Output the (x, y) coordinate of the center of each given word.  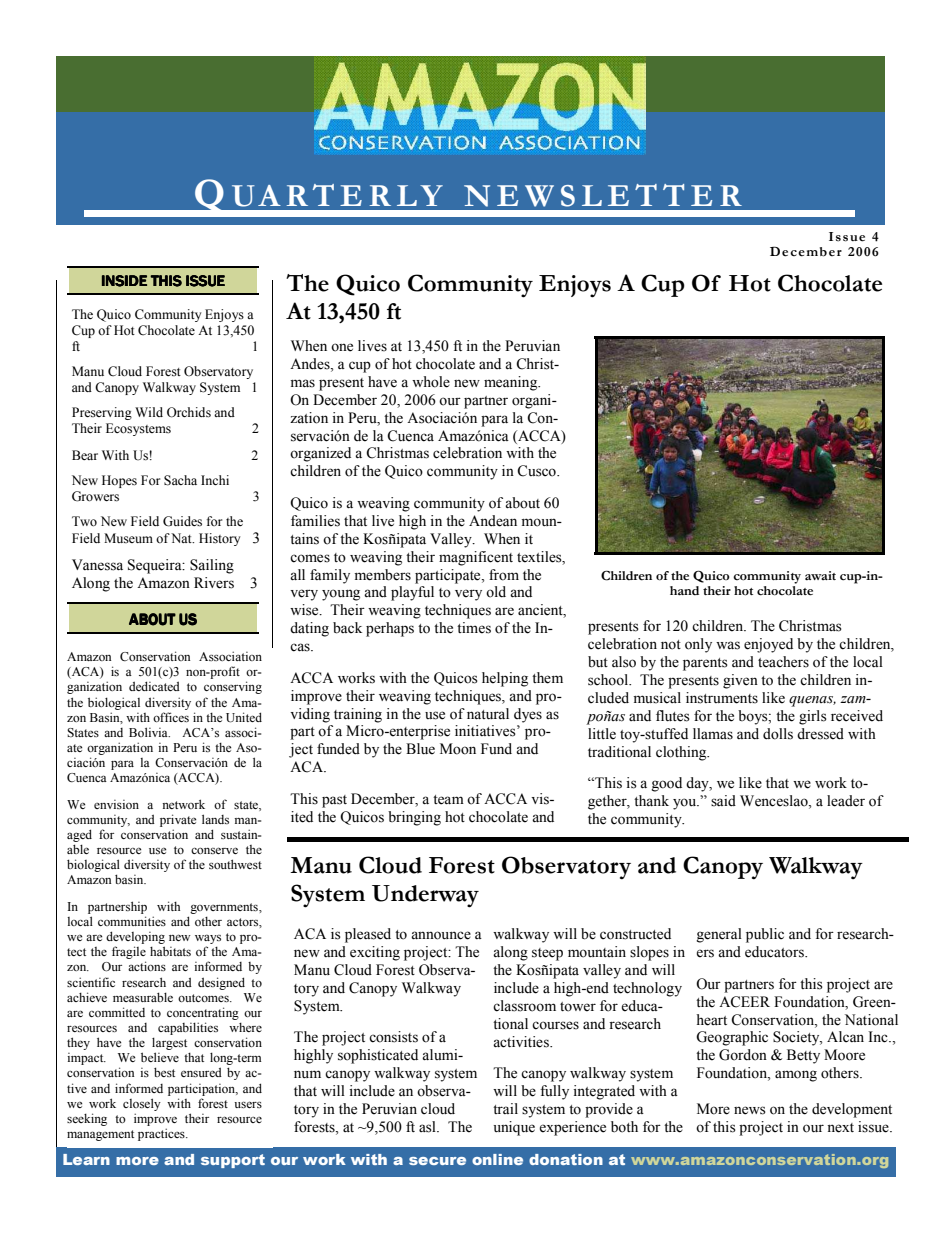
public (765, 935)
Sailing (212, 566)
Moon (458, 749)
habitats (170, 951)
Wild (149, 412)
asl (428, 1127)
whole (431, 382)
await (820, 575)
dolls (778, 734)
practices (162, 1134)
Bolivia (149, 732)
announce (441, 935)
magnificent (476, 558)
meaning (512, 383)
